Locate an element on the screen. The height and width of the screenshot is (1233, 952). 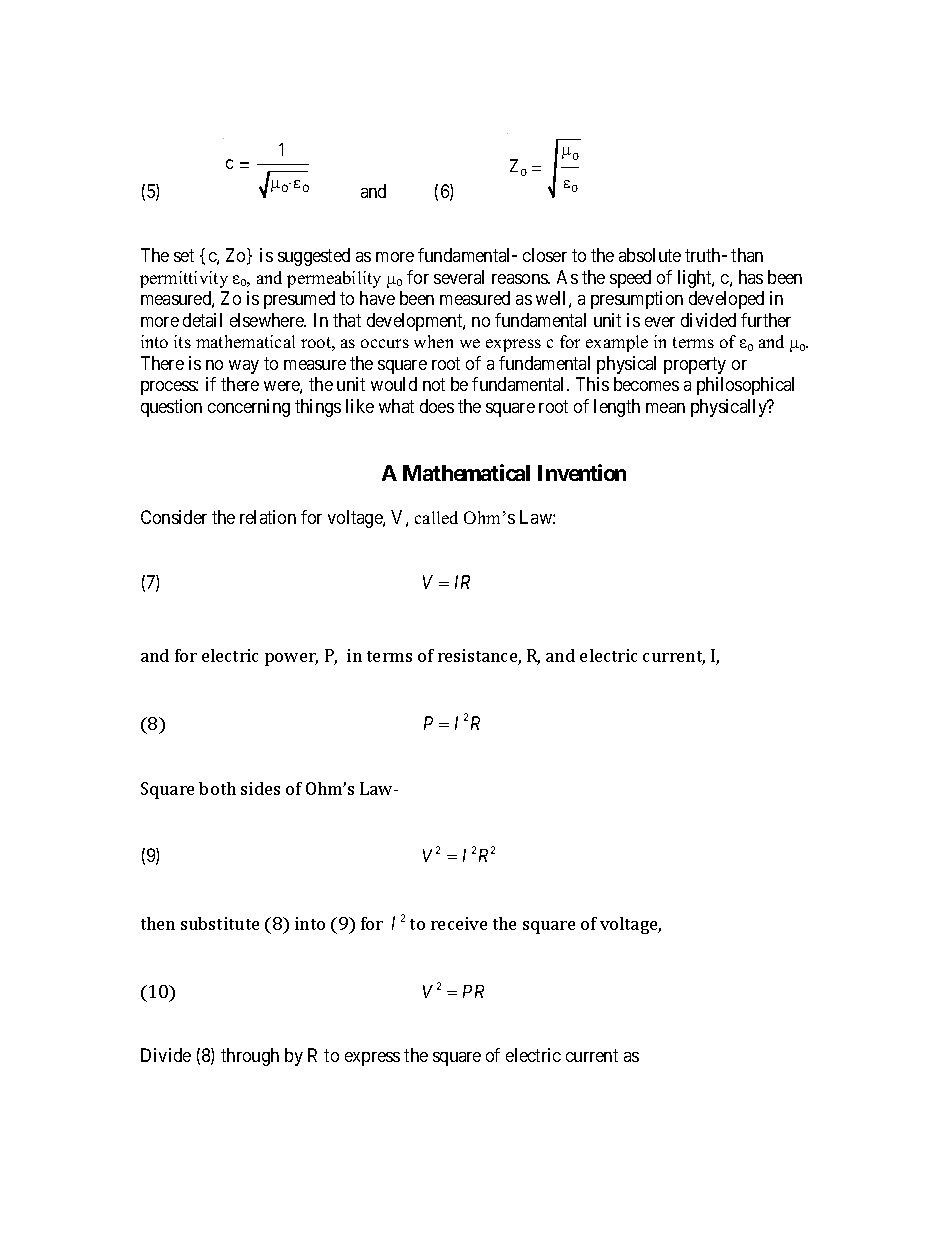
permittivity is located at coordinates (184, 279).
